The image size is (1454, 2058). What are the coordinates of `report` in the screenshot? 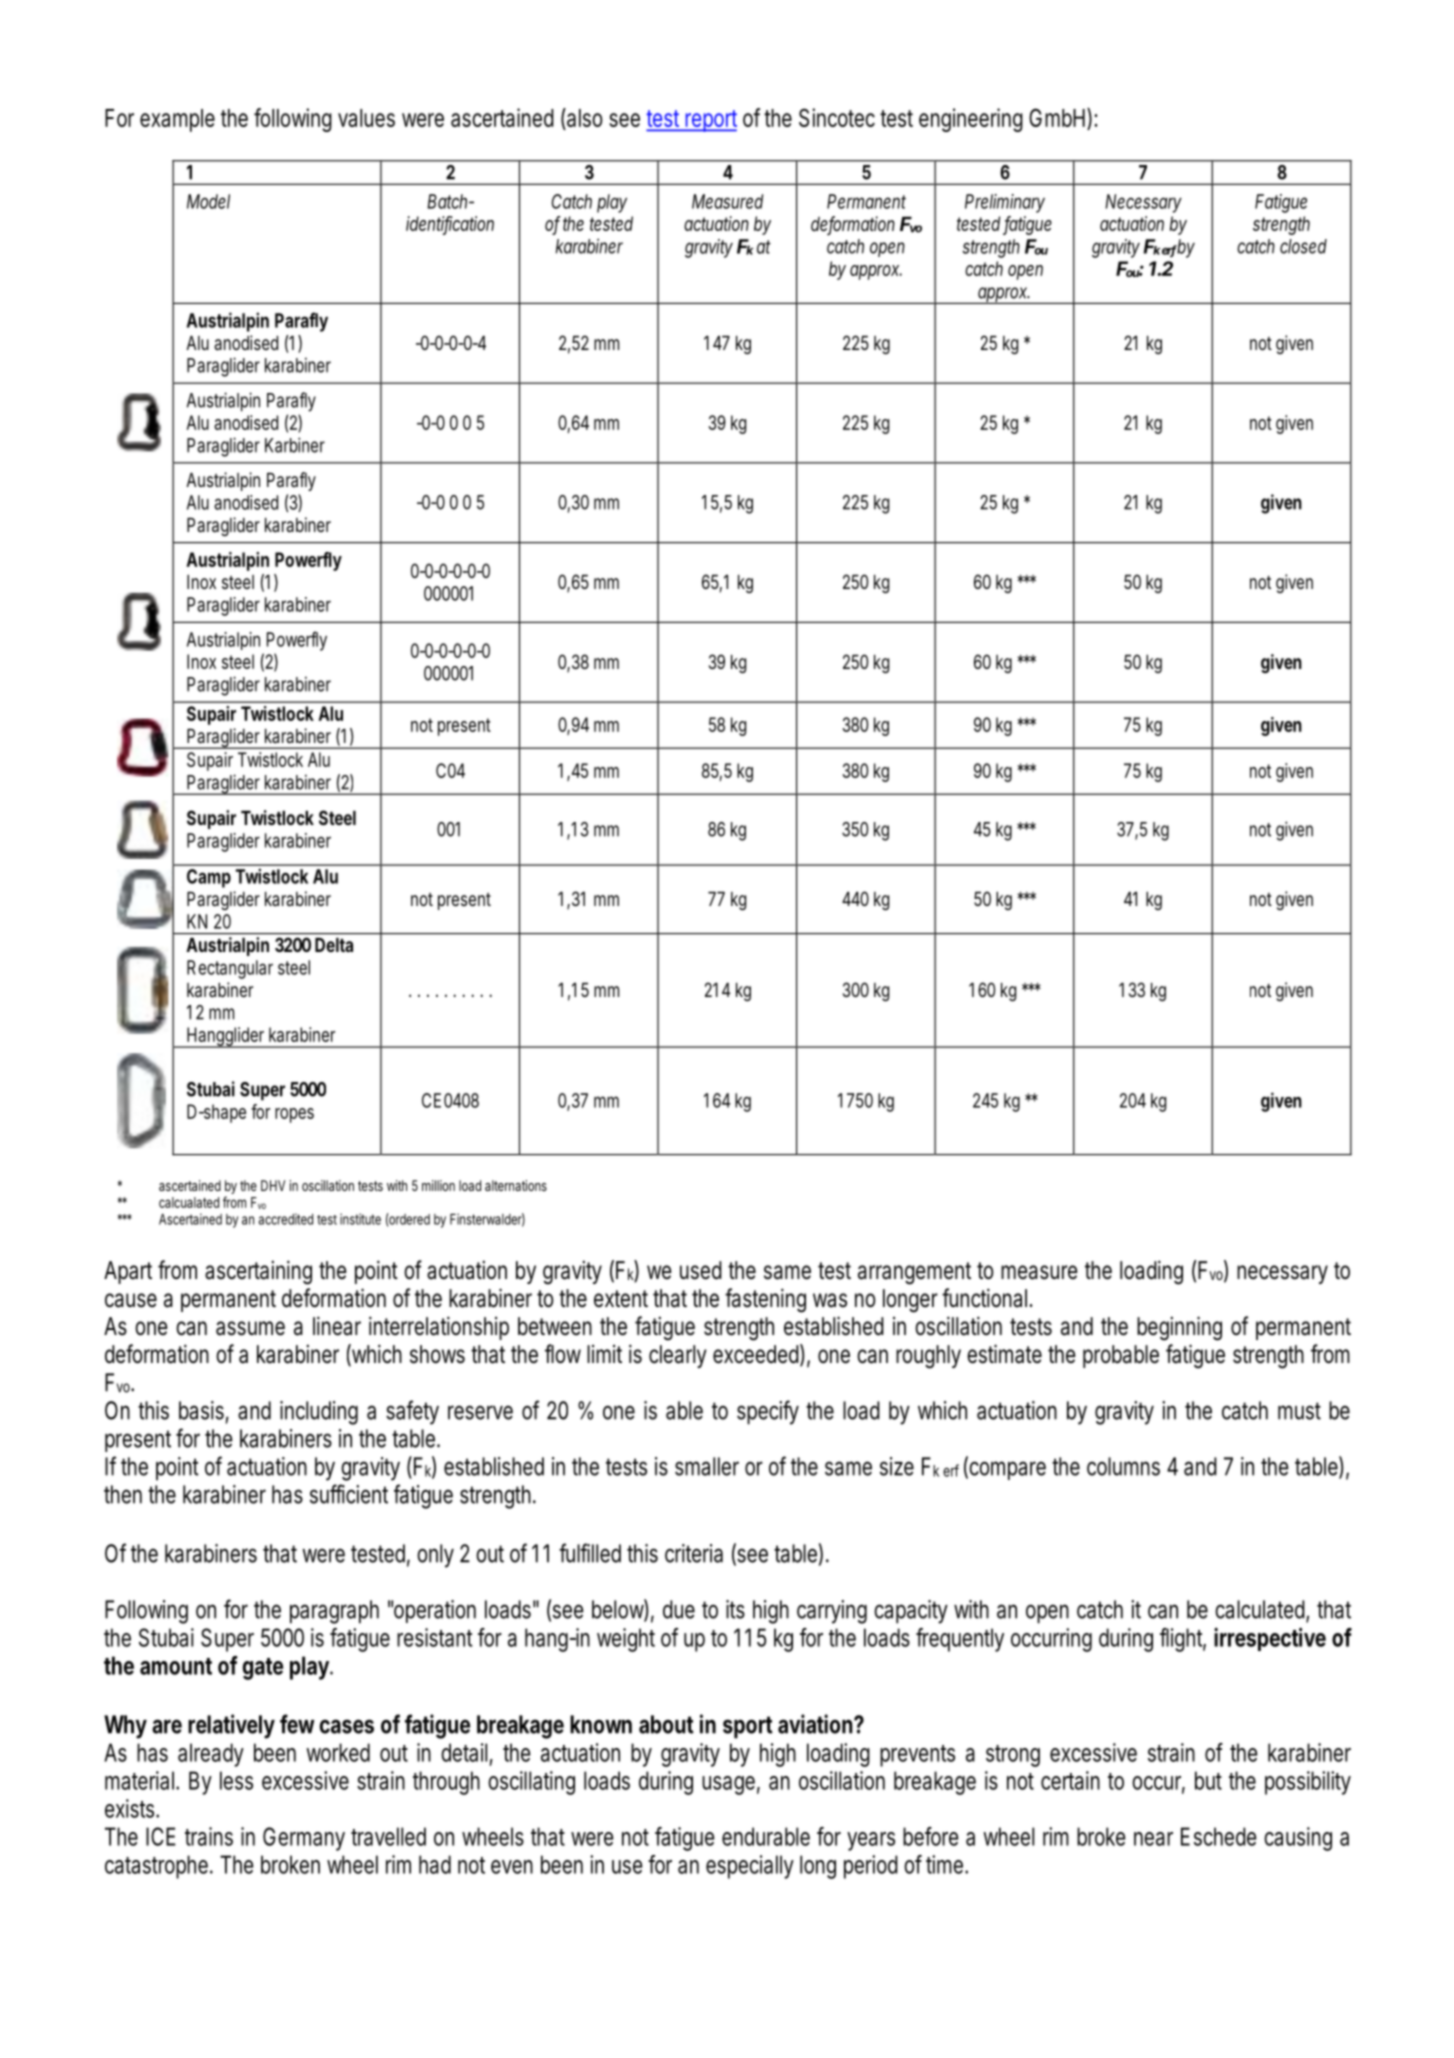 It's located at (710, 121).
